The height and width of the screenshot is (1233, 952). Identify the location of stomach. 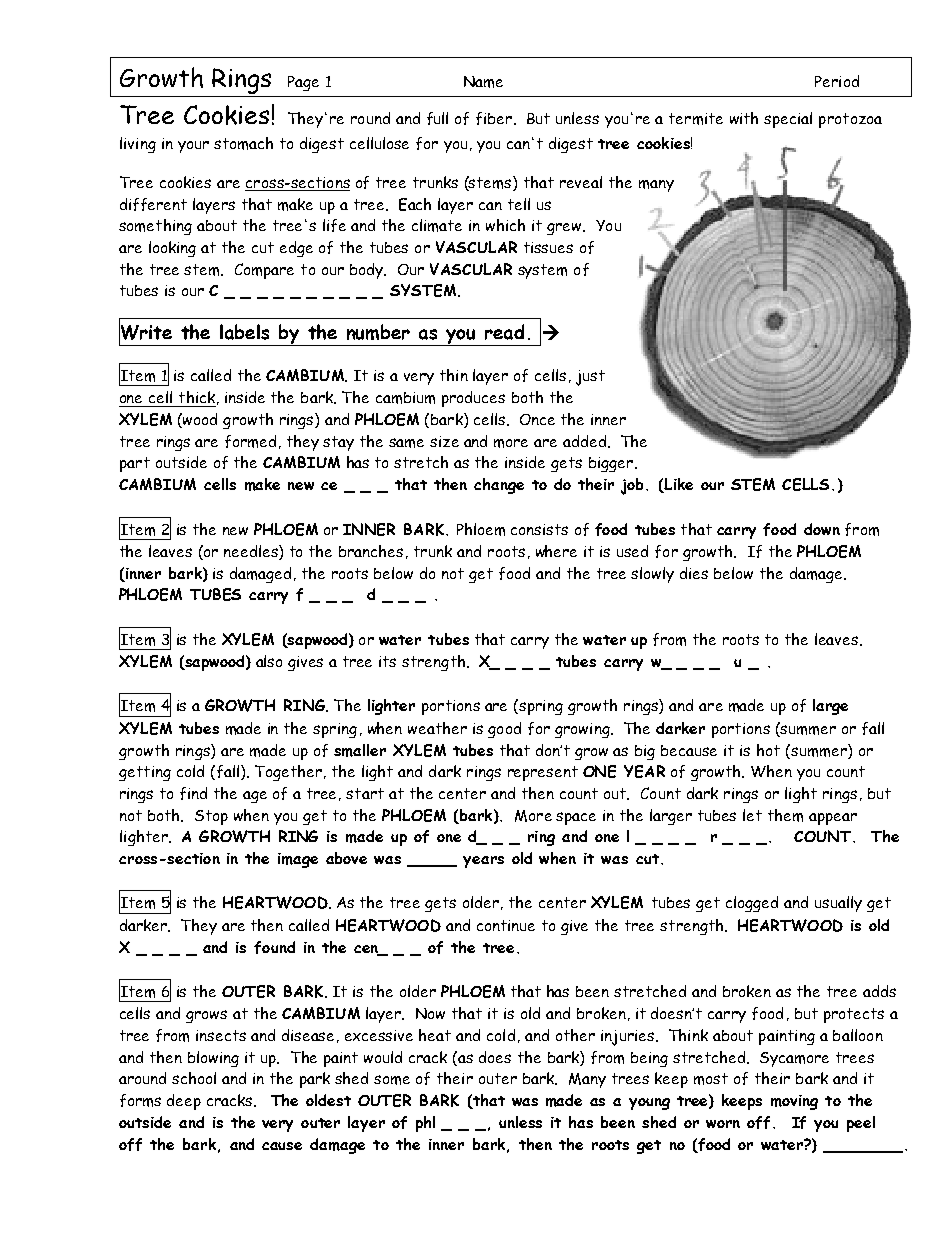
(243, 143).
